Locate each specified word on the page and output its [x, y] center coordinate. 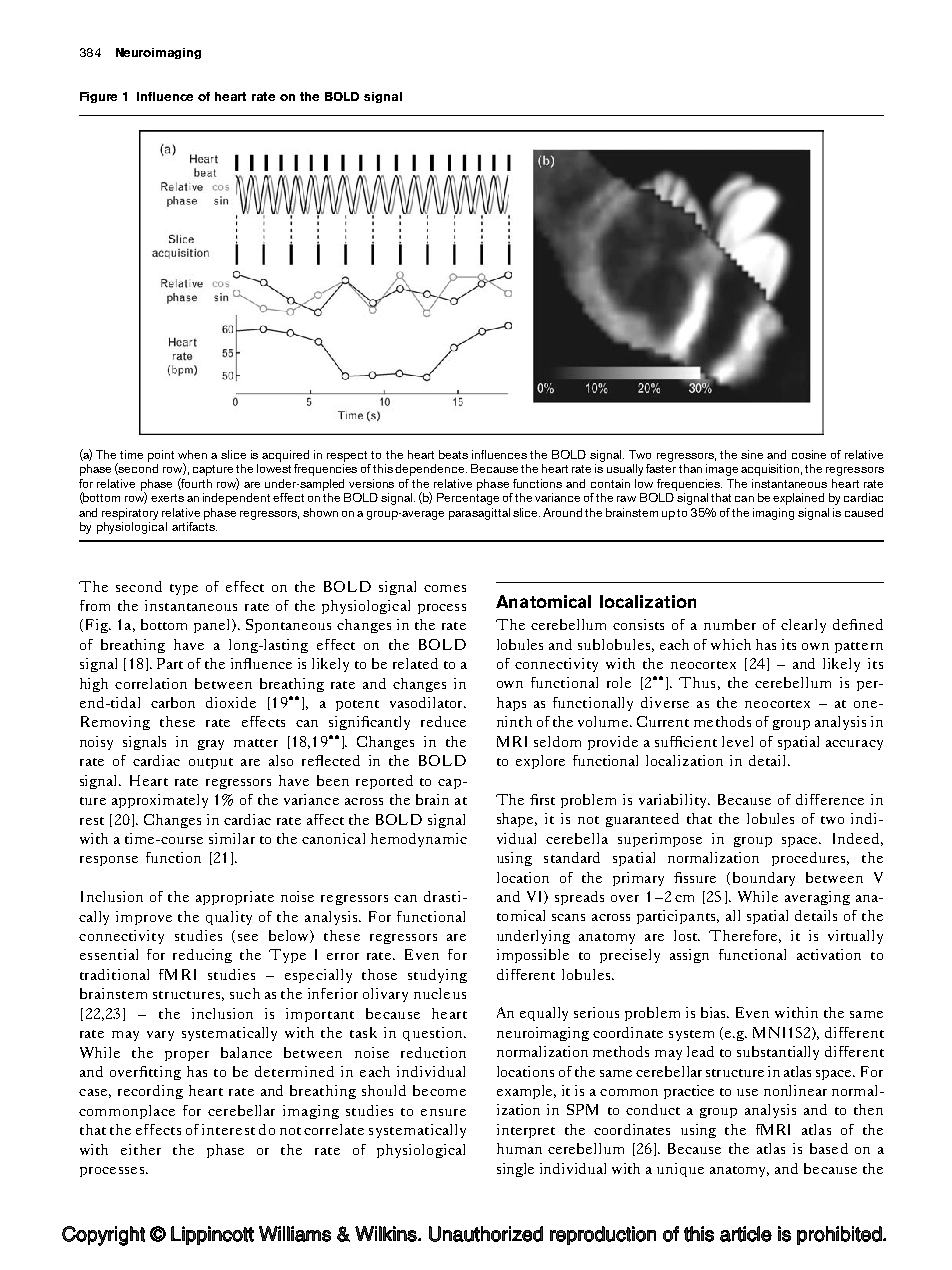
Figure [98, 97]
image [722, 470]
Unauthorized [486, 1234]
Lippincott [212, 1235]
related [415, 663]
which [731, 644]
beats [453, 454]
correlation [151, 683]
